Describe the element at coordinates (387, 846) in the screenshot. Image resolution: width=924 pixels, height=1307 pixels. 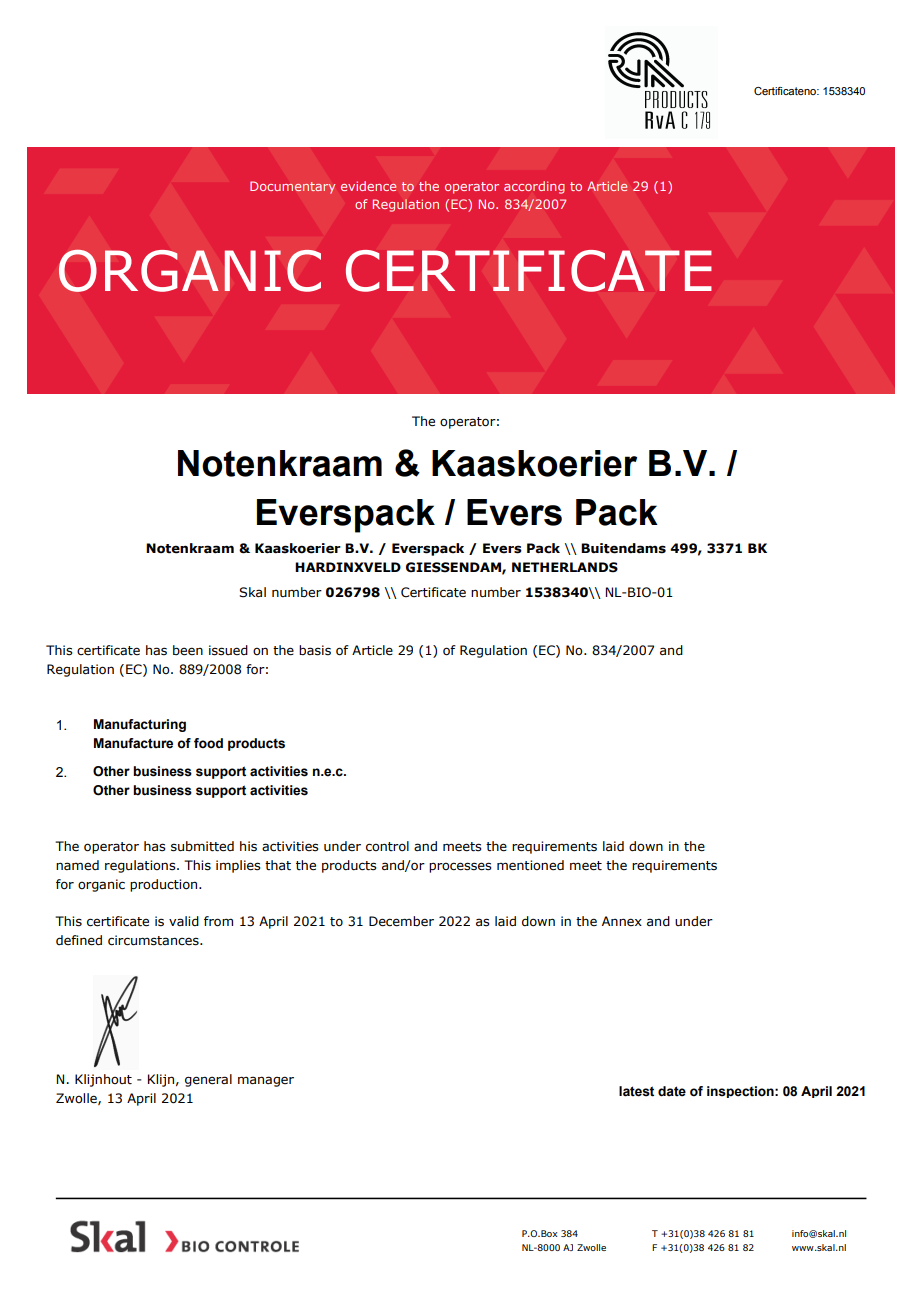
I see `control` at that location.
